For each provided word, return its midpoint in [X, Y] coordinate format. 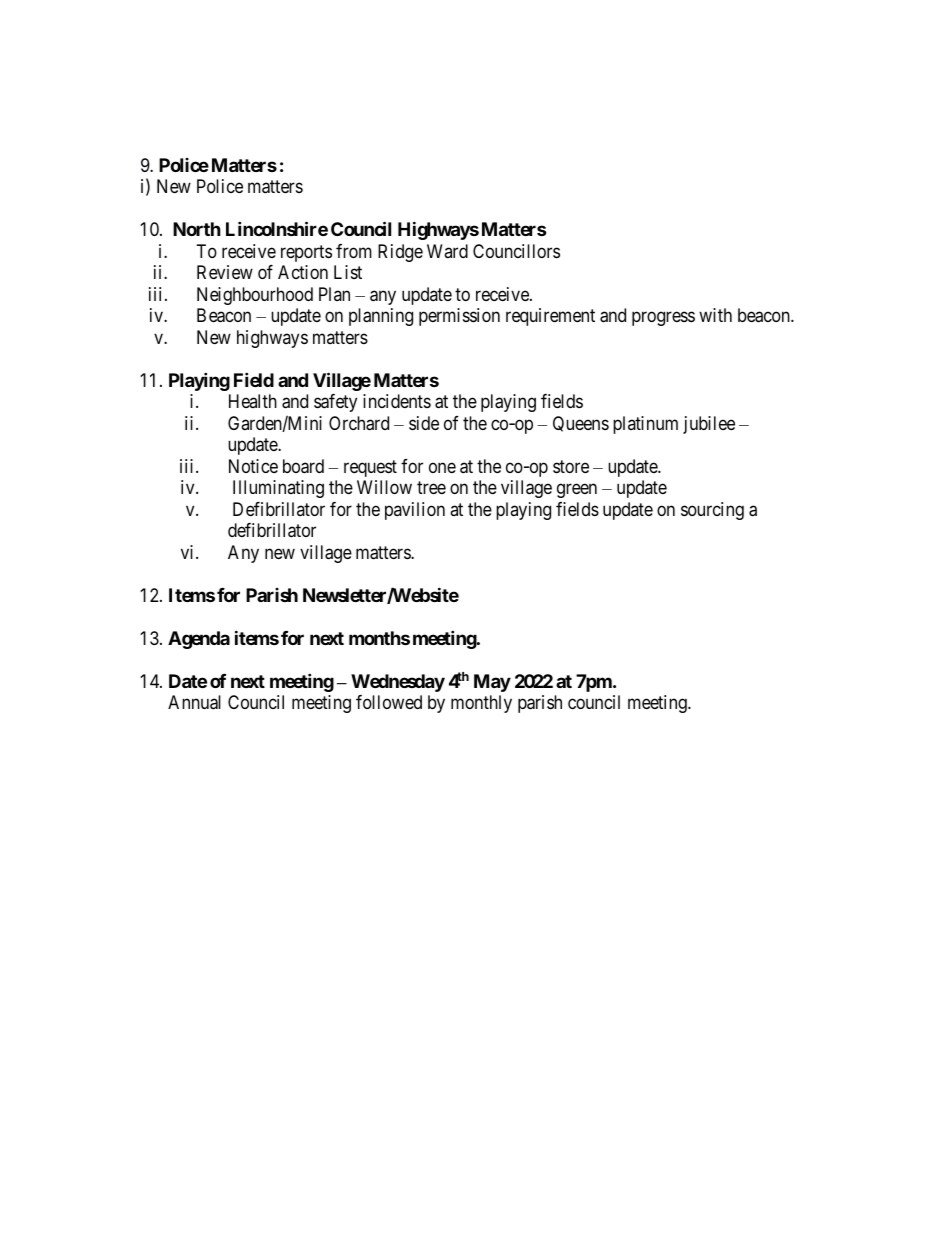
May [492, 683]
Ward [447, 251]
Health [253, 401]
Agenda [199, 640]
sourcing [712, 511]
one [442, 467]
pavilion [415, 511]
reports [306, 253]
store [571, 466]
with [715, 315]
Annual [194, 702]
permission [459, 317]
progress [663, 319]
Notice [253, 466]
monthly [481, 704]
